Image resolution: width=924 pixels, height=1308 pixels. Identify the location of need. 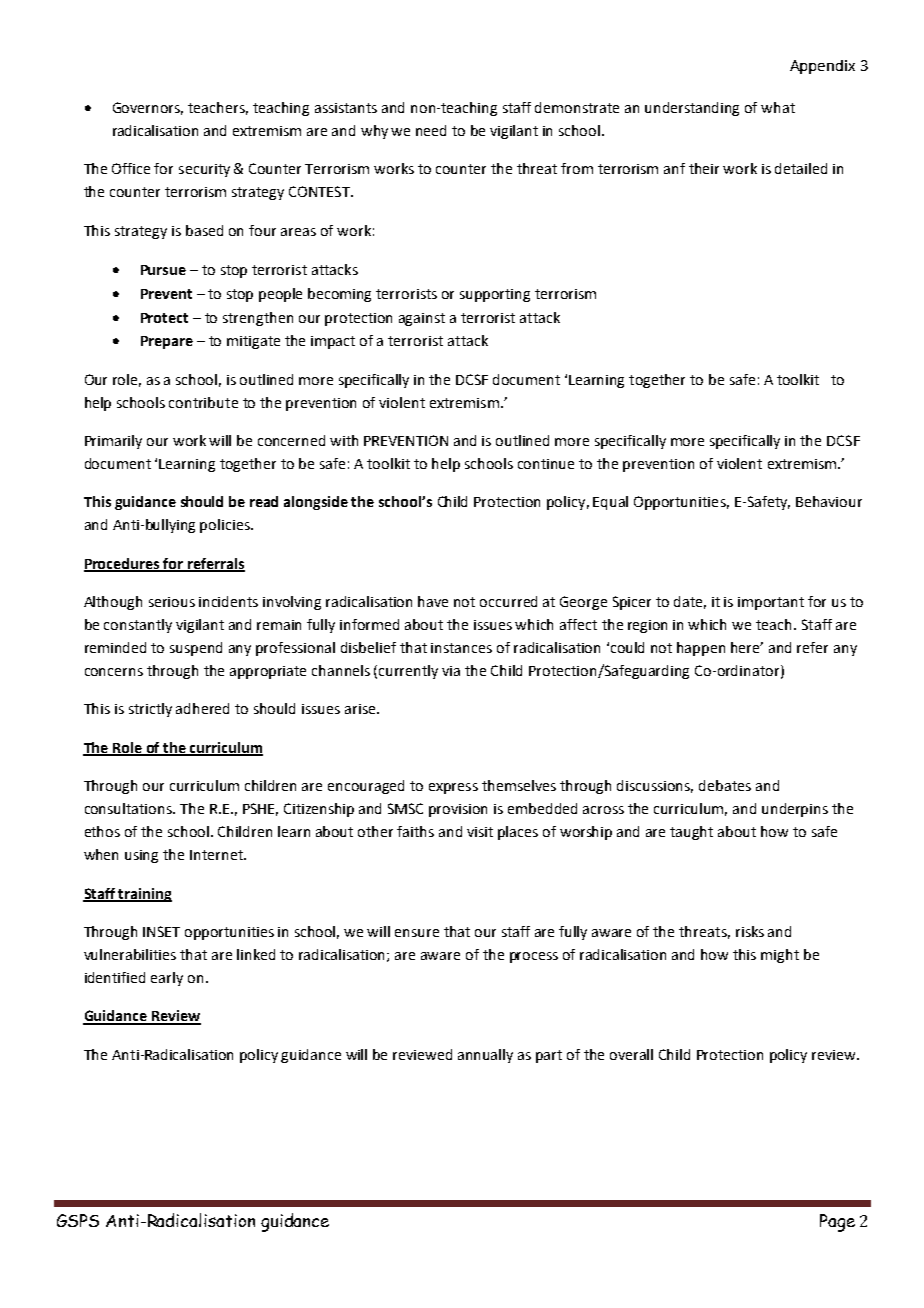
(431, 130).
